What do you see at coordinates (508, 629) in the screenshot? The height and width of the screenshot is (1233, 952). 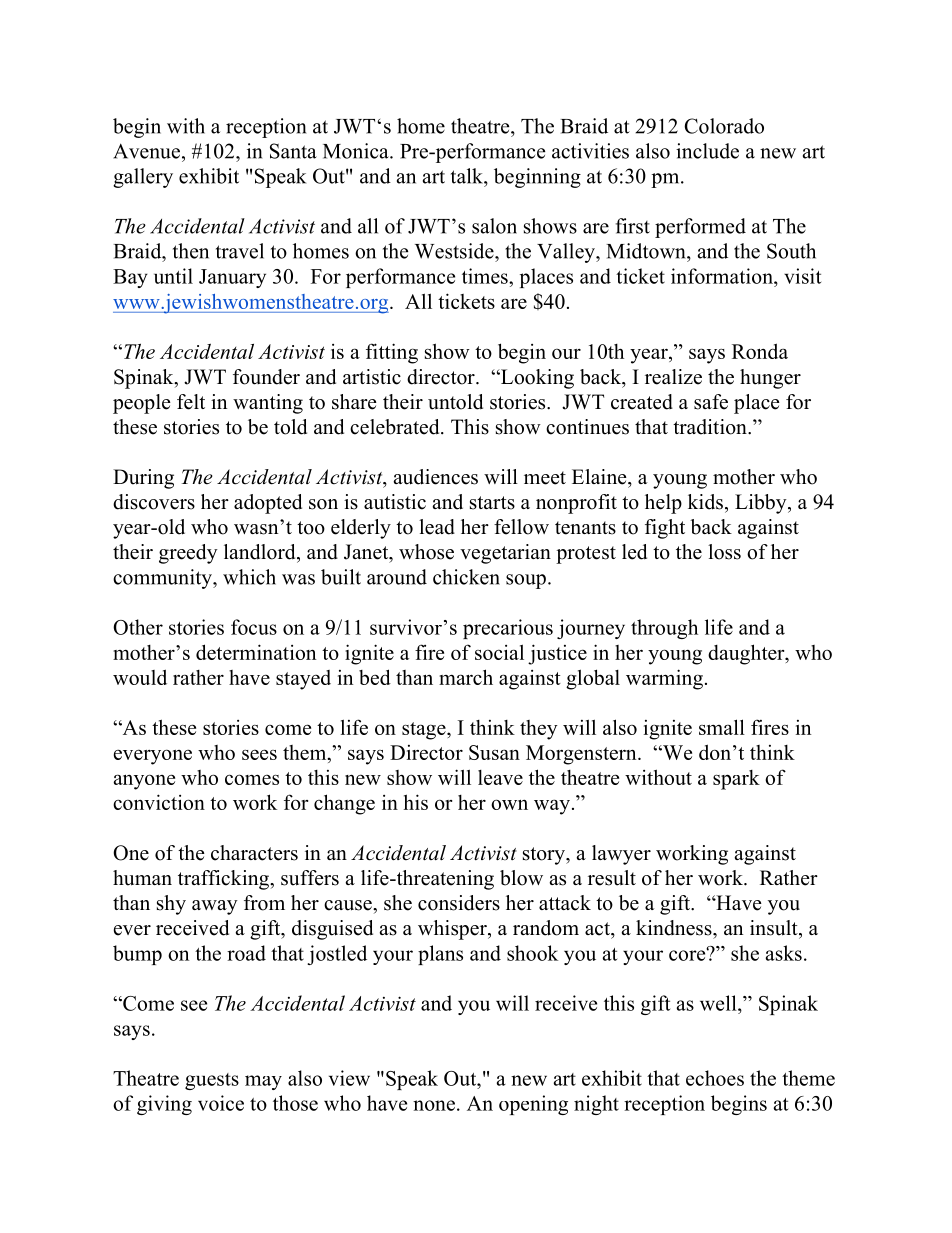 I see `precarious` at bounding box center [508, 629].
